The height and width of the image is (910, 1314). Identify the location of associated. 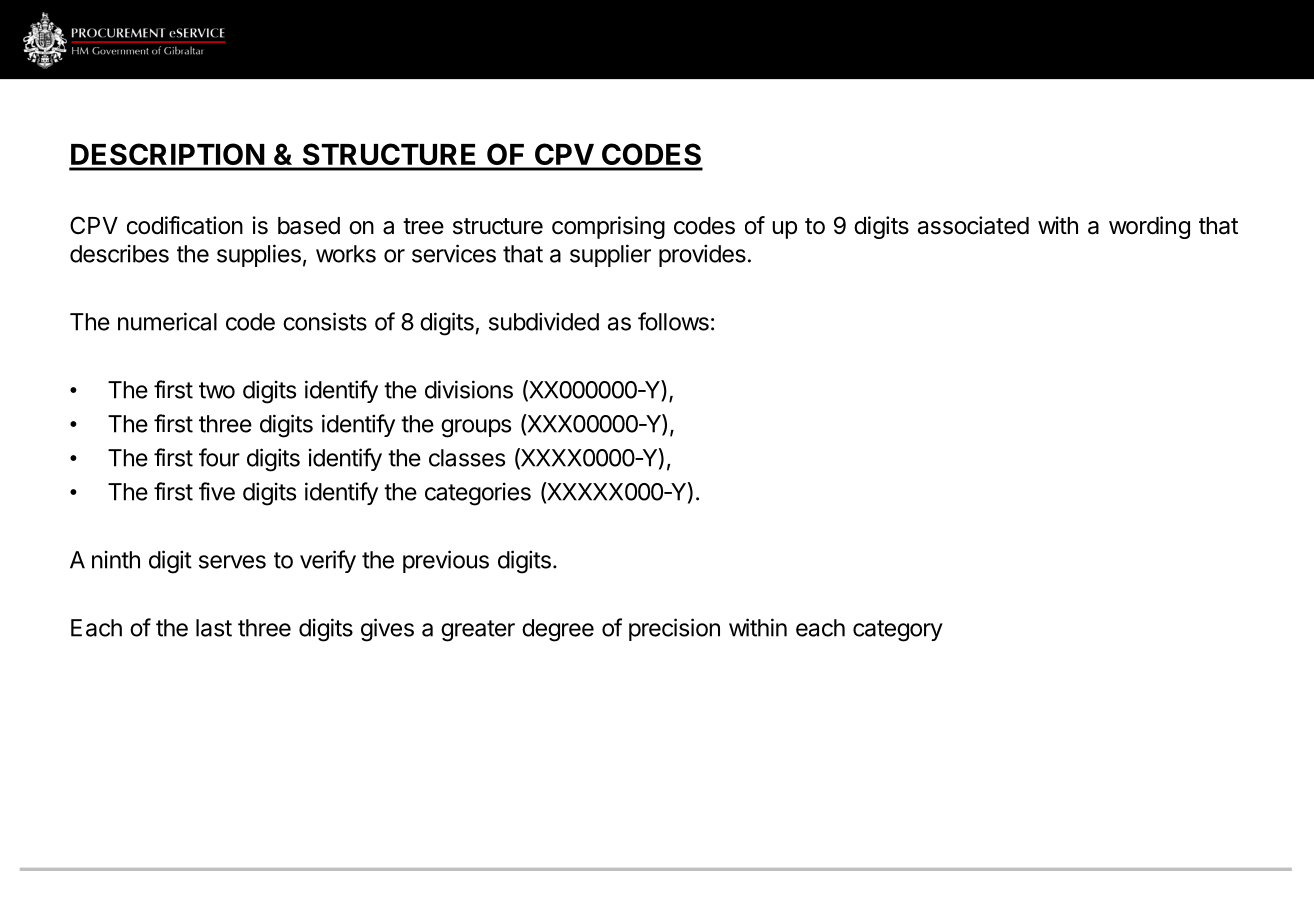
(973, 225).
